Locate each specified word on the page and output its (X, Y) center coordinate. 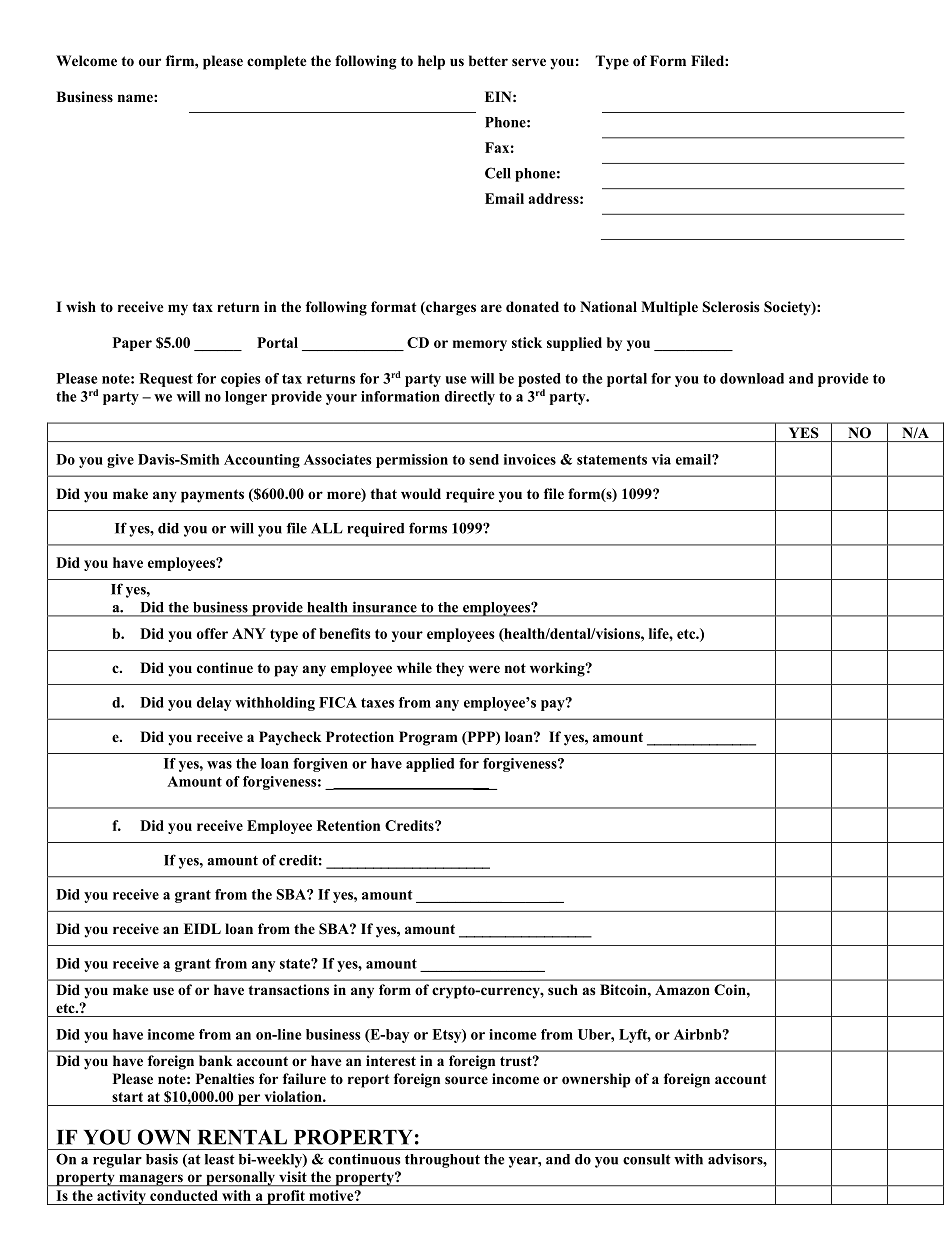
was (219, 765)
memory (480, 345)
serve (529, 62)
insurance (385, 607)
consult (647, 1159)
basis (162, 1159)
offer (212, 633)
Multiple (669, 308)
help (431, 62)
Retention (348, 825)
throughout (442, 1161)
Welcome (86, 61)
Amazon (682, 990)
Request (166, 380)
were (484, 669)
